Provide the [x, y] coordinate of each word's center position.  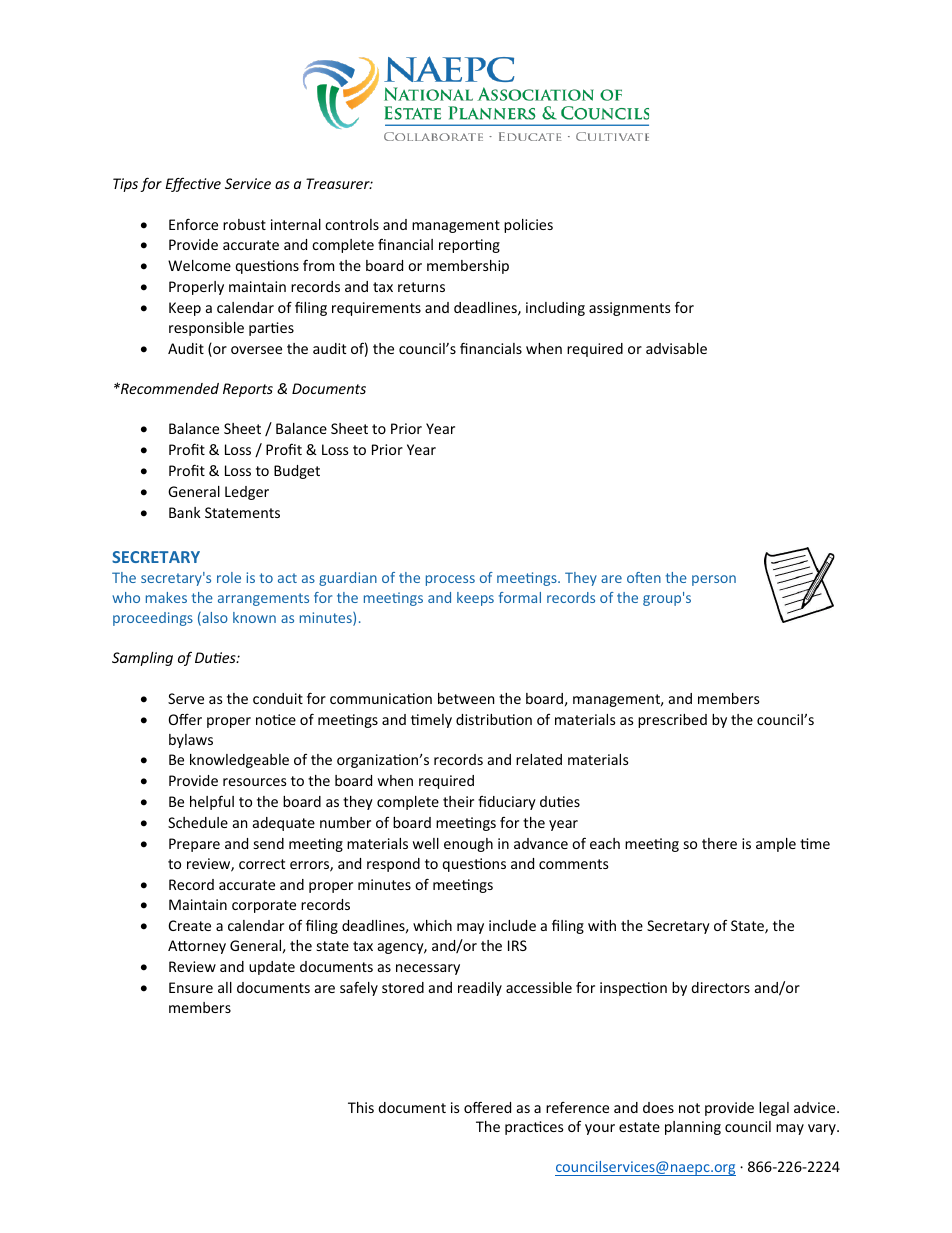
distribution [494, 719]
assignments [630, 309]
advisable [676, 348]
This [361, 1107]
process [450, 580]
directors [720, 987]
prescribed [672, 721]
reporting [469, 246]
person [714, 580]
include [512, 925]
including [555, 309]
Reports [248, 390]
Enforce [193, 224]
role [229, 577]
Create [190, 925]
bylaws [191, 741]
